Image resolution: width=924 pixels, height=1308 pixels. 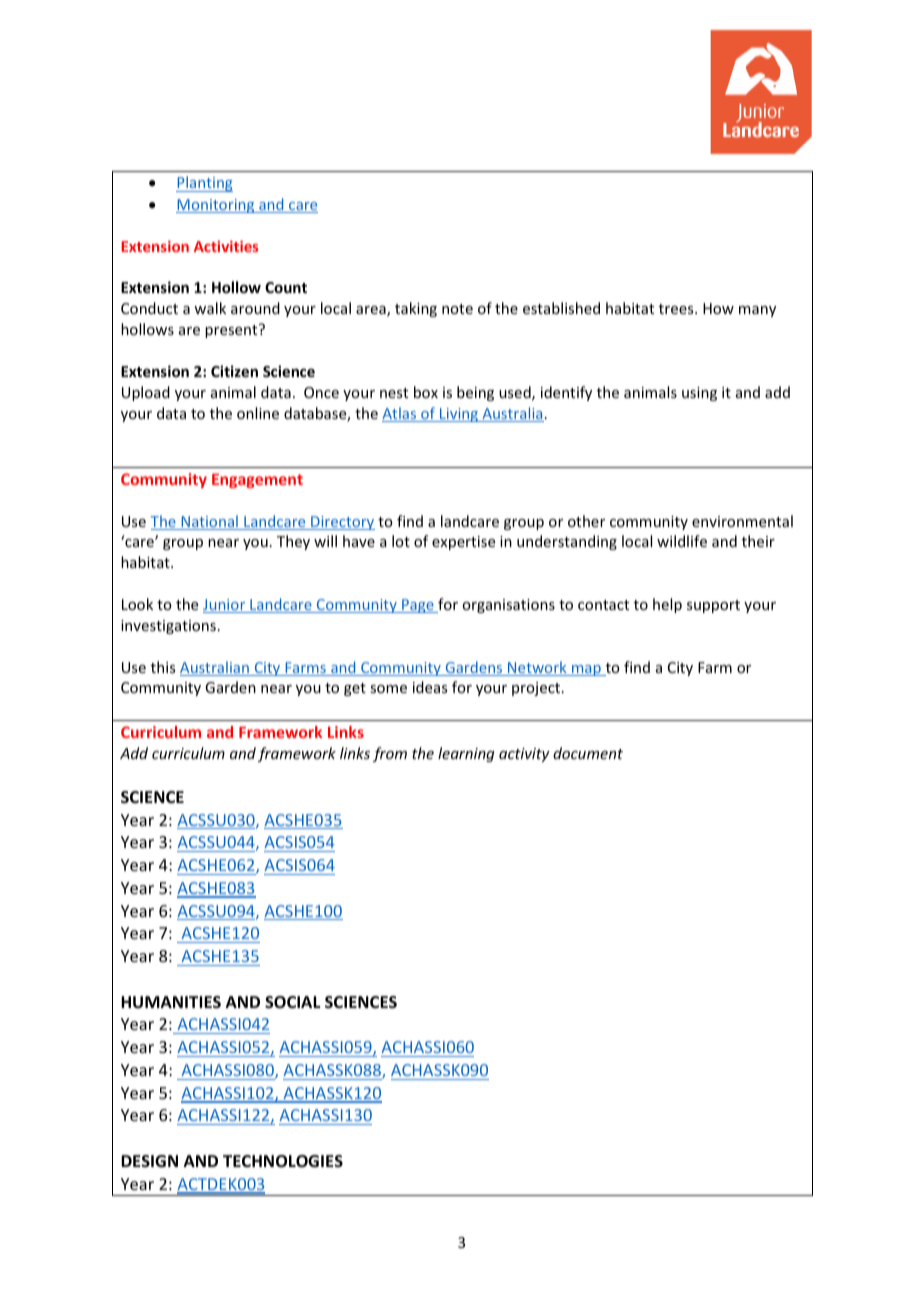 I want to click on expertise, so click(x=463, y=543).
